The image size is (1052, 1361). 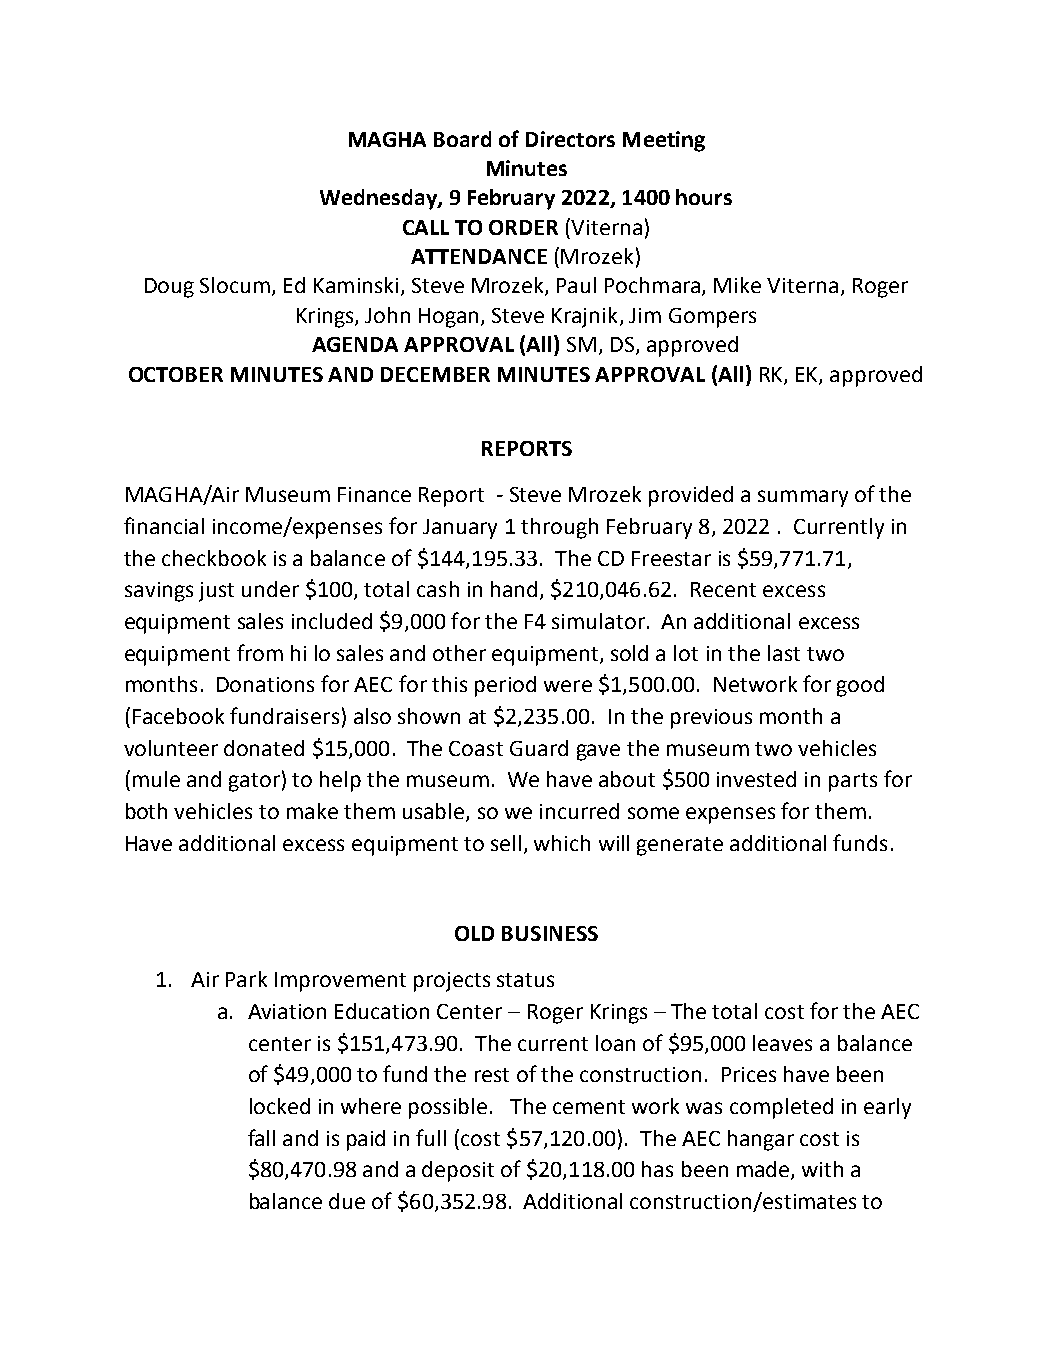 What do you see at coordinates (261, 1137) in the screenshot?
I see `fall` at bounding box center [261, 1137].
